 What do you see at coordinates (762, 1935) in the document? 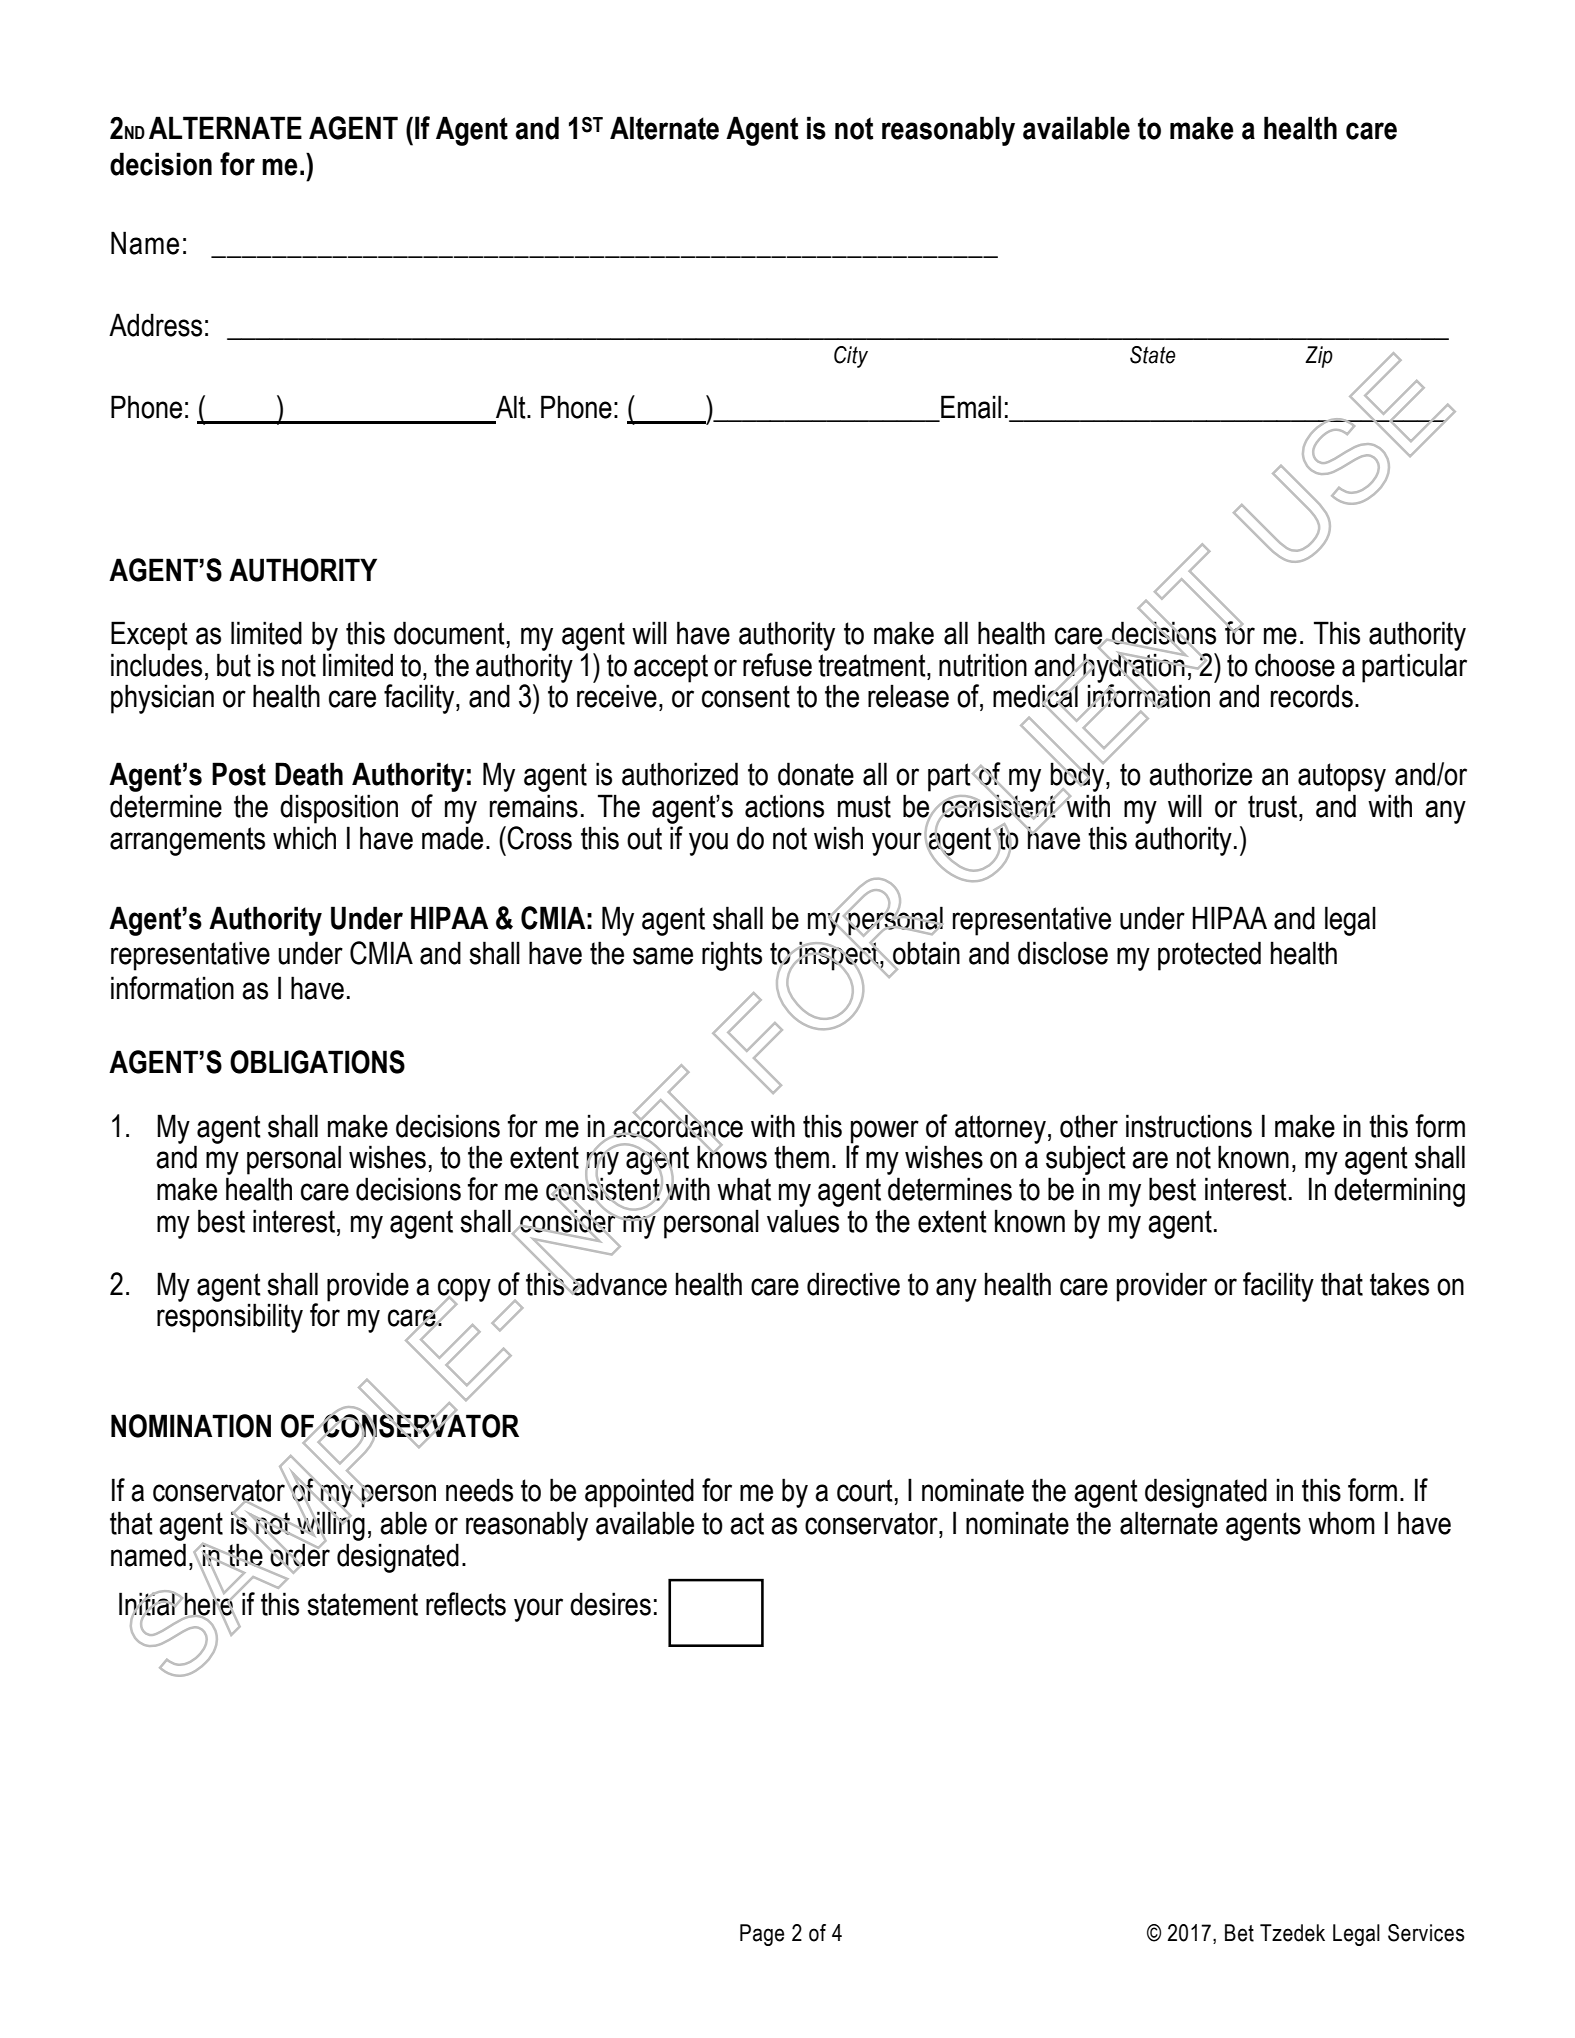
I see `Page` at bounding box center [762, 1935].
